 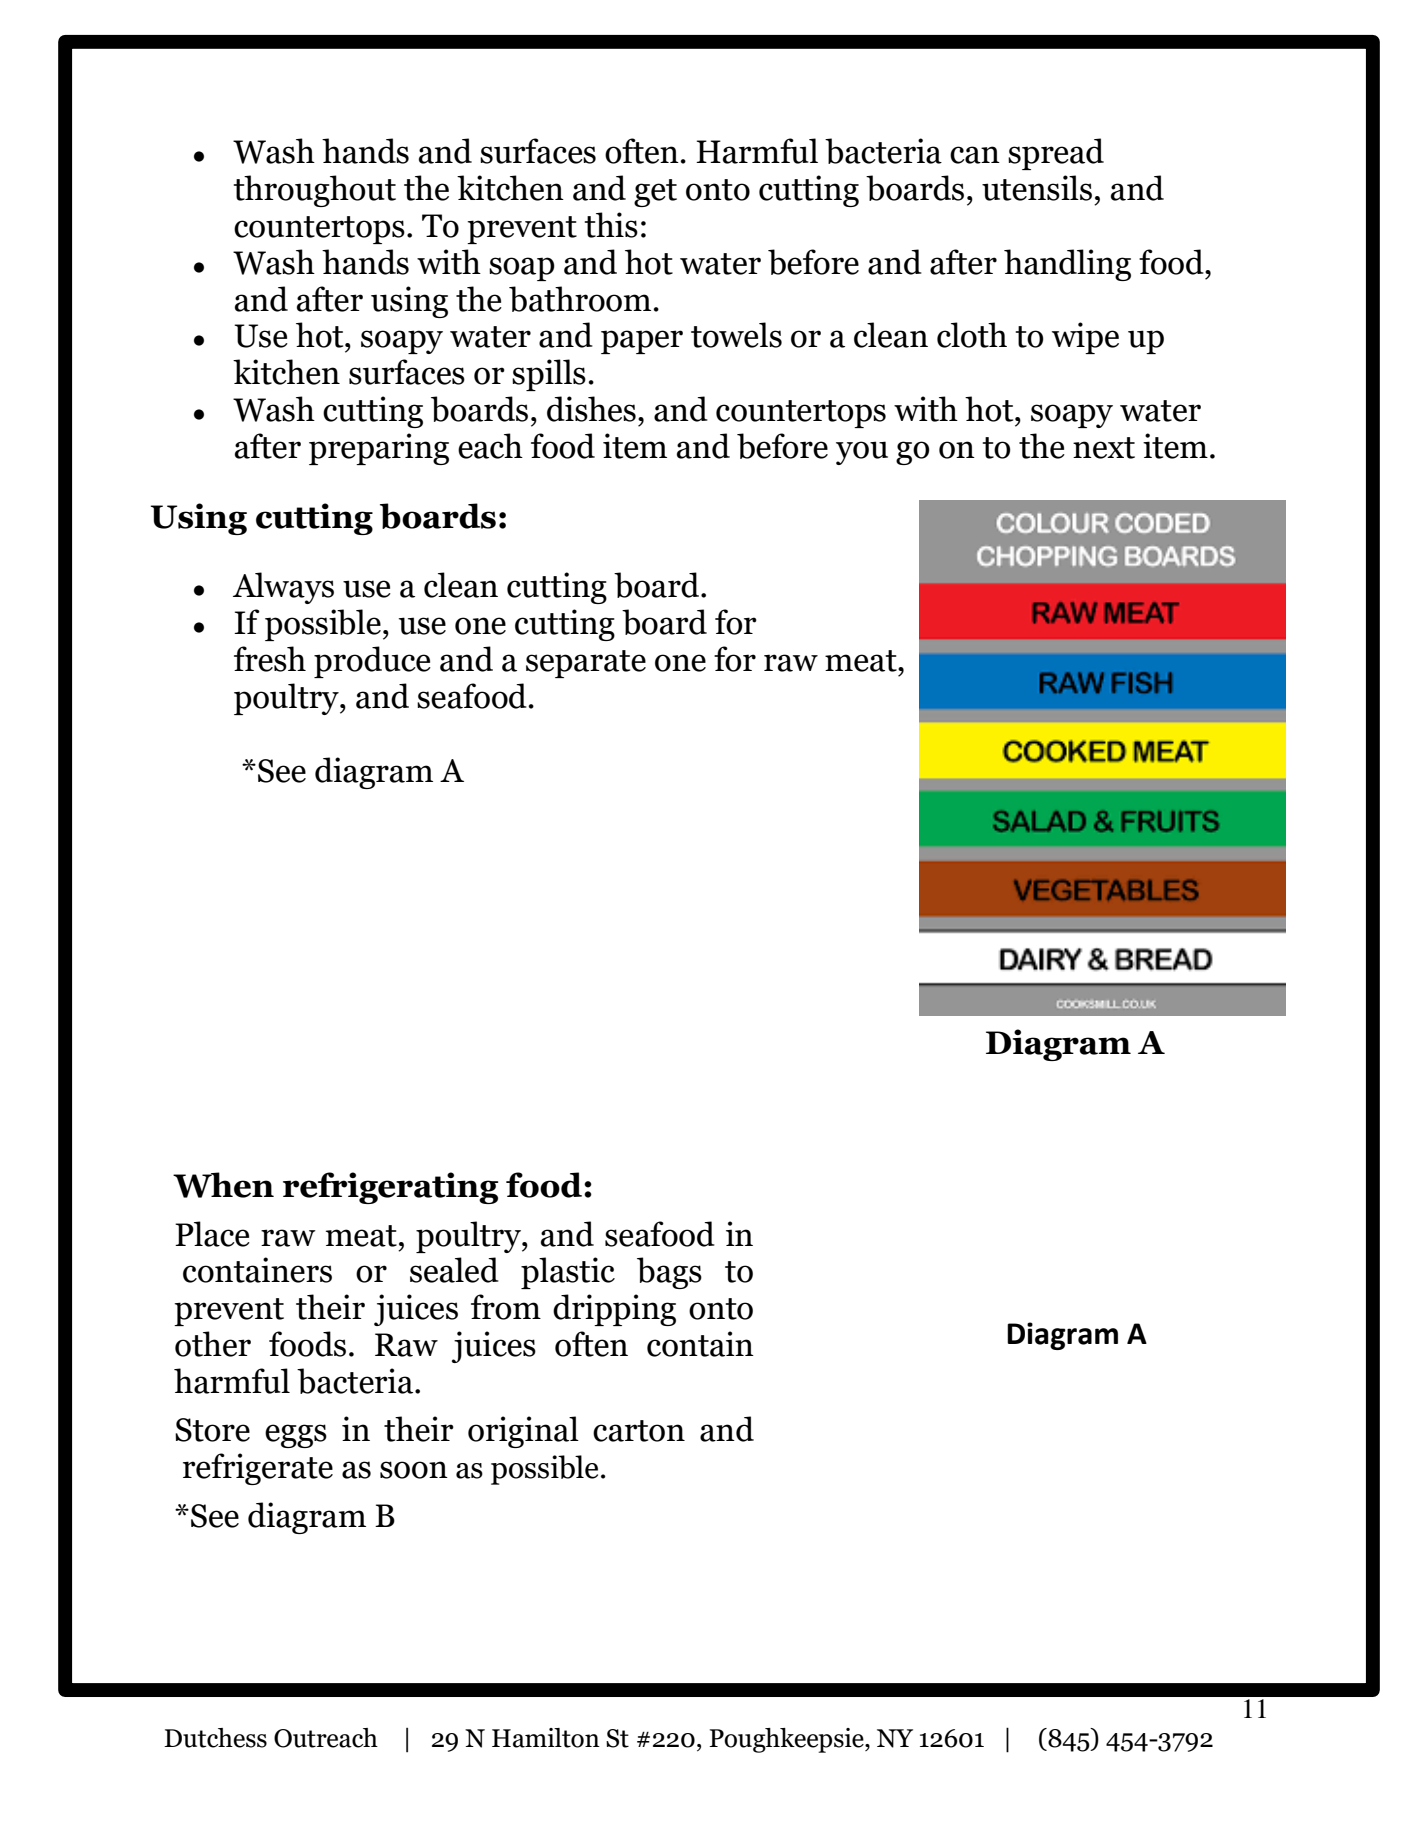 I want to click on get, so click(x=655, y=193).
